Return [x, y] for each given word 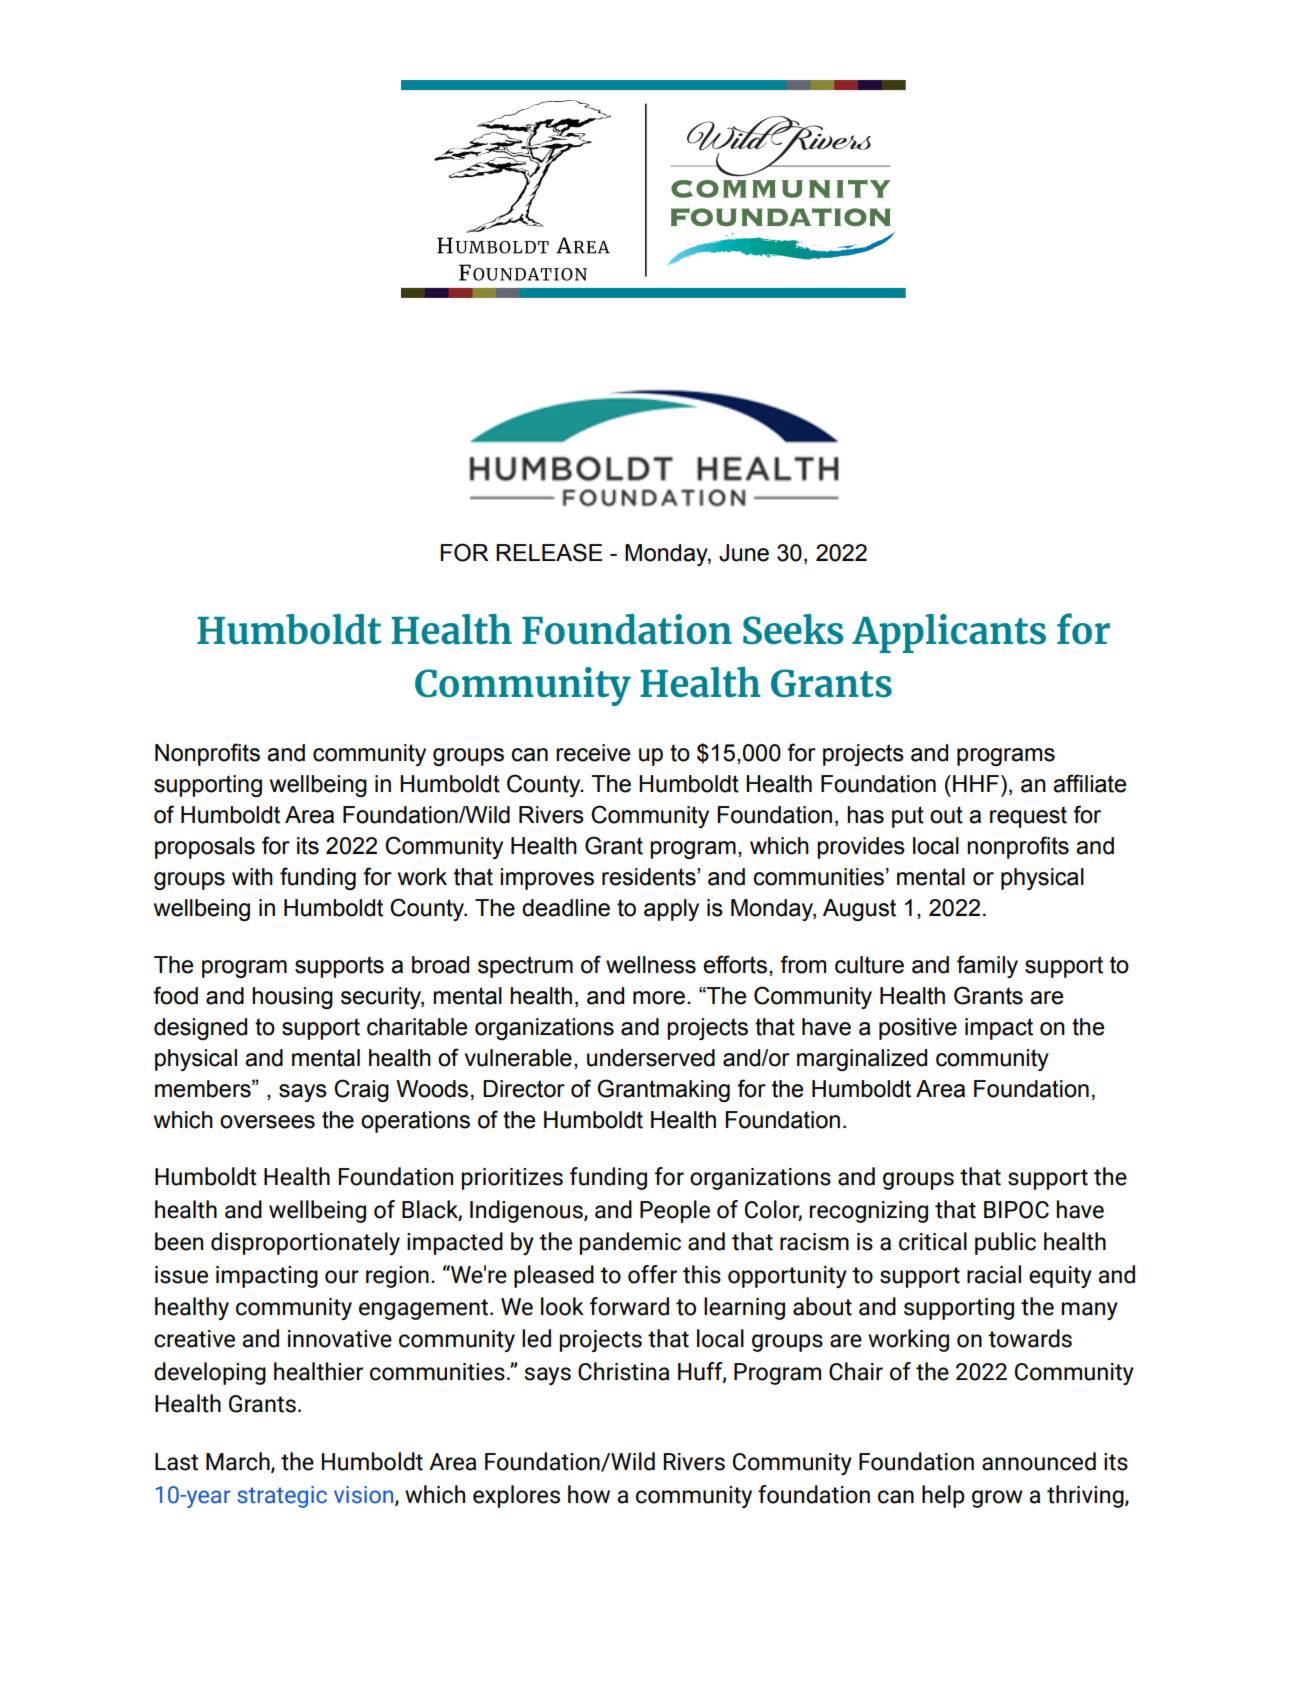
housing [292, 998]
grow [997, 1499]
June [744, 553]
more [659, 998]
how [589, 1494]
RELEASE [549, 552]
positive [918, 1029]
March [239, 1462]
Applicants [949, 633]
